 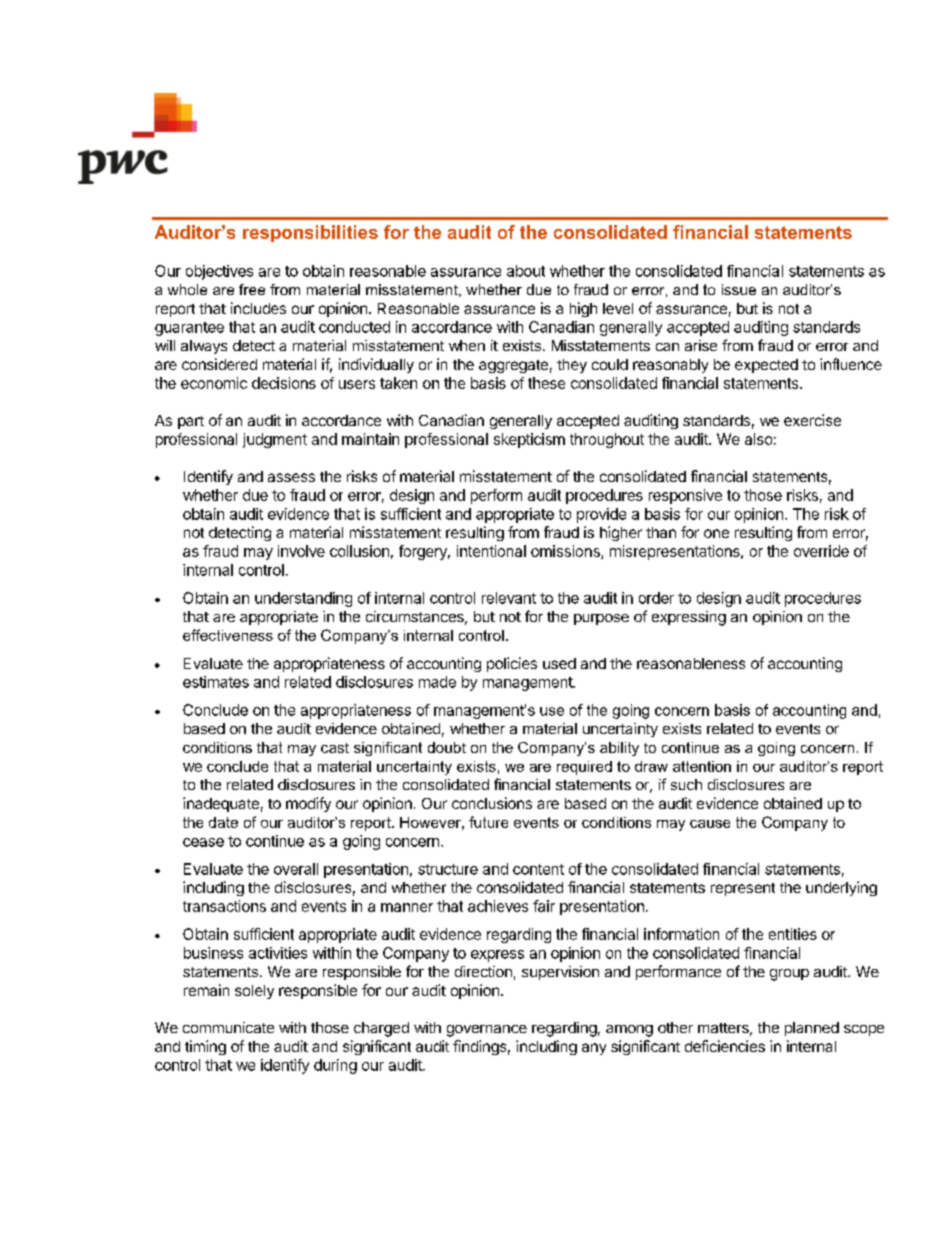 I want to click on conclusions, so click(x=492, y=803).
